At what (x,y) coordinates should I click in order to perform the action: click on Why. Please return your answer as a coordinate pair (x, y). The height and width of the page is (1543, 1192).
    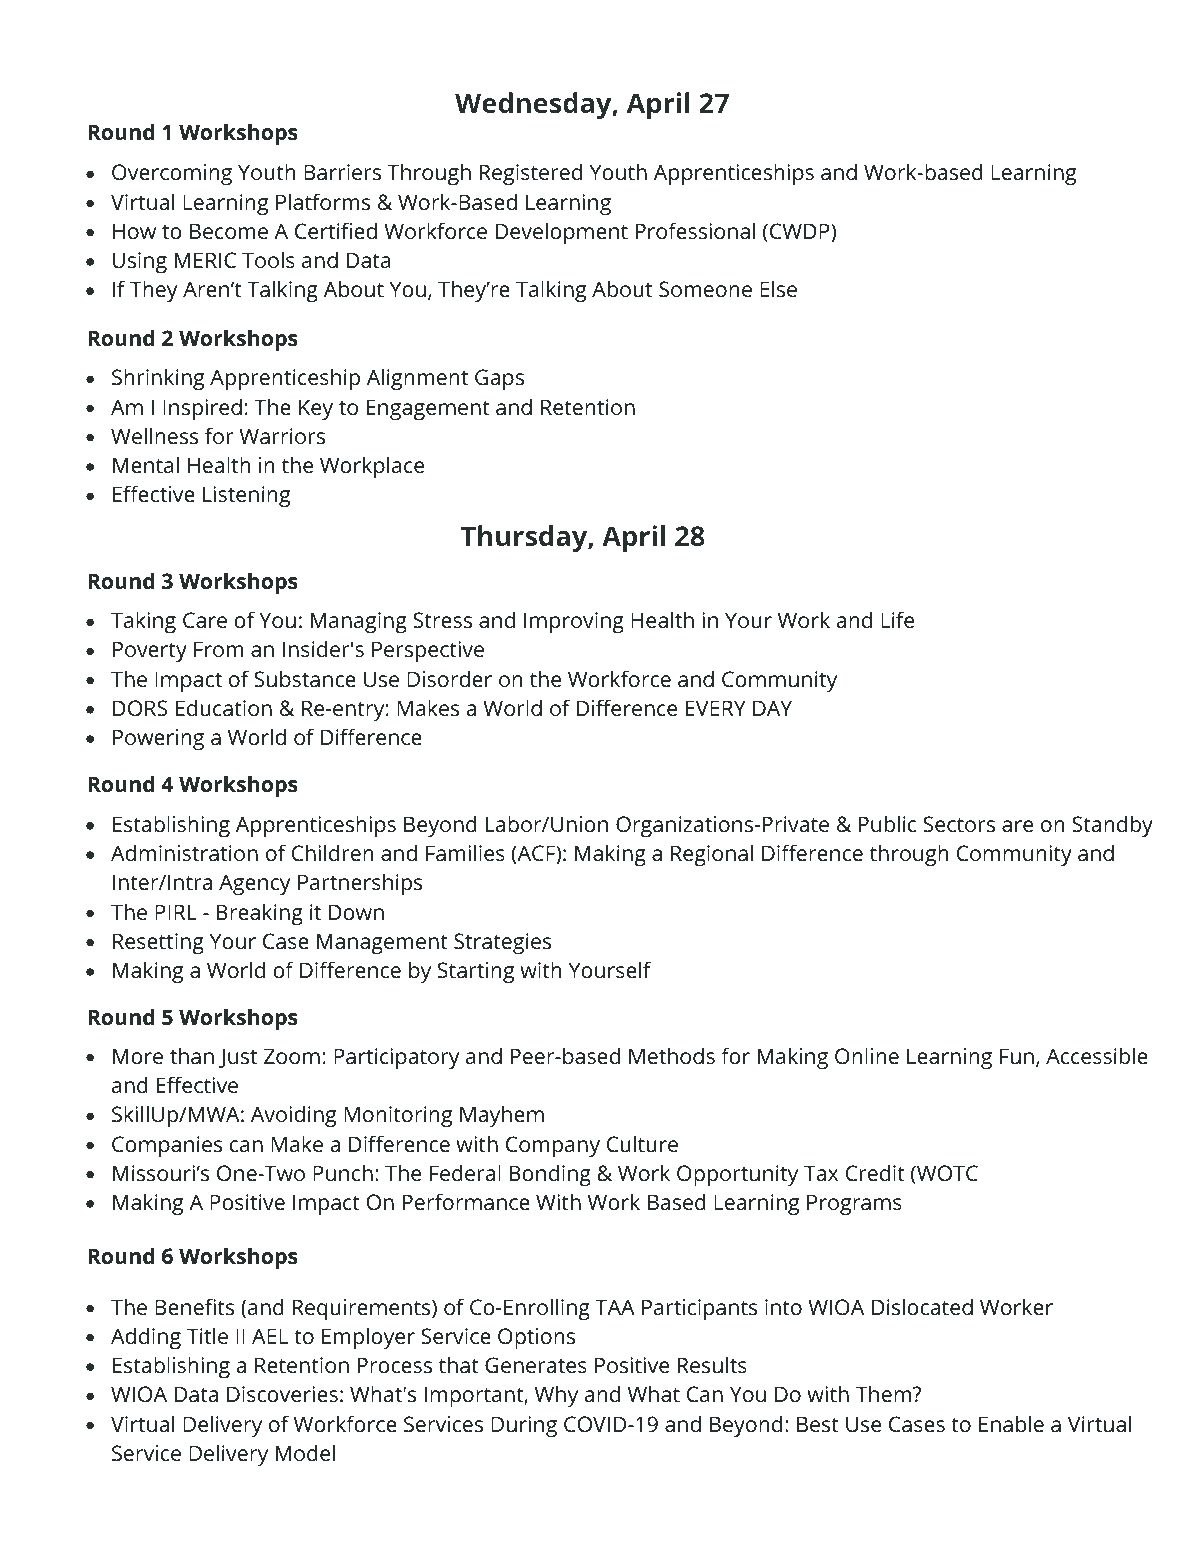
    Looking at the image, I should click on (556, 1396).
